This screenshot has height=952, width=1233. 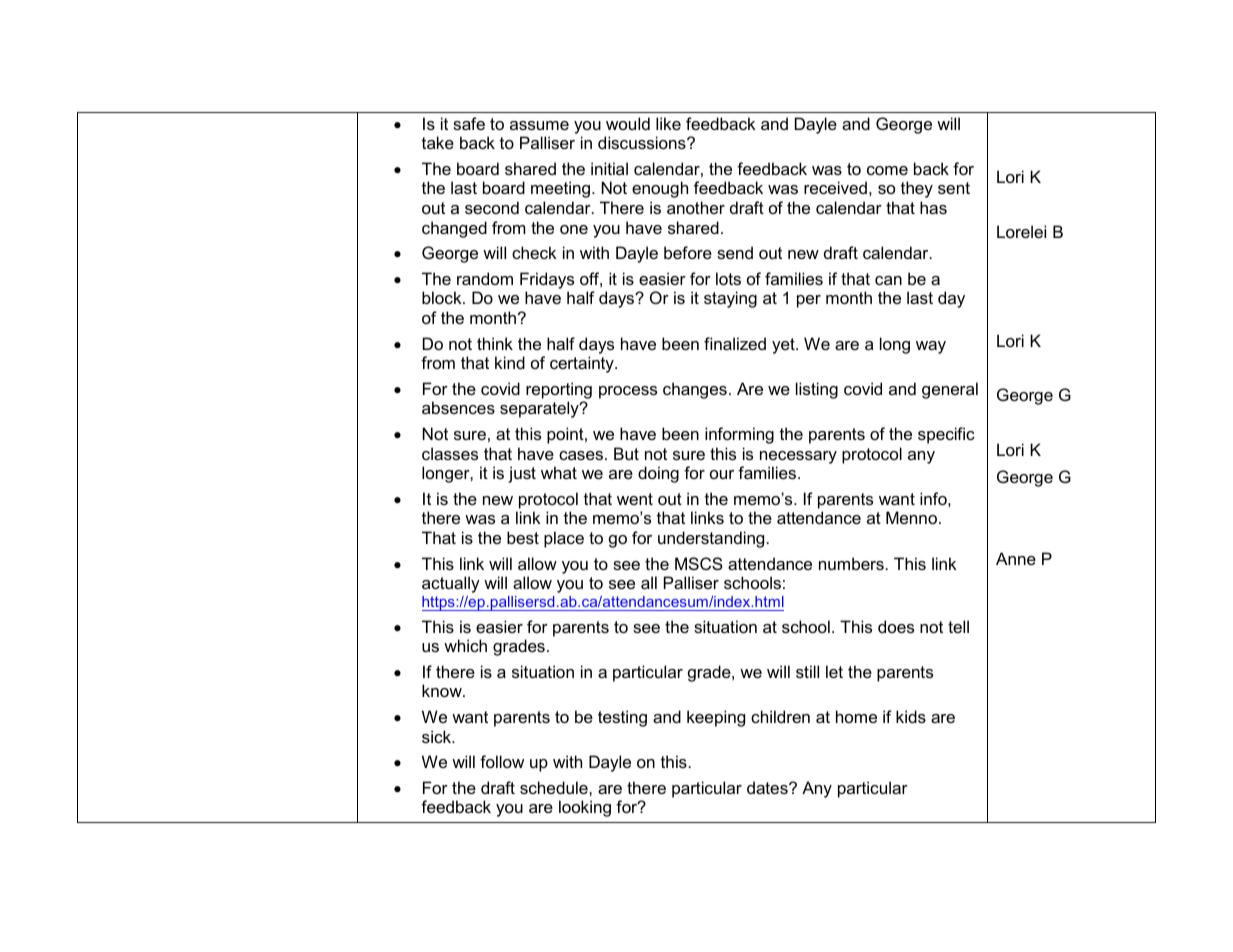 I want to click on dates, so click(x=768, y=787).
